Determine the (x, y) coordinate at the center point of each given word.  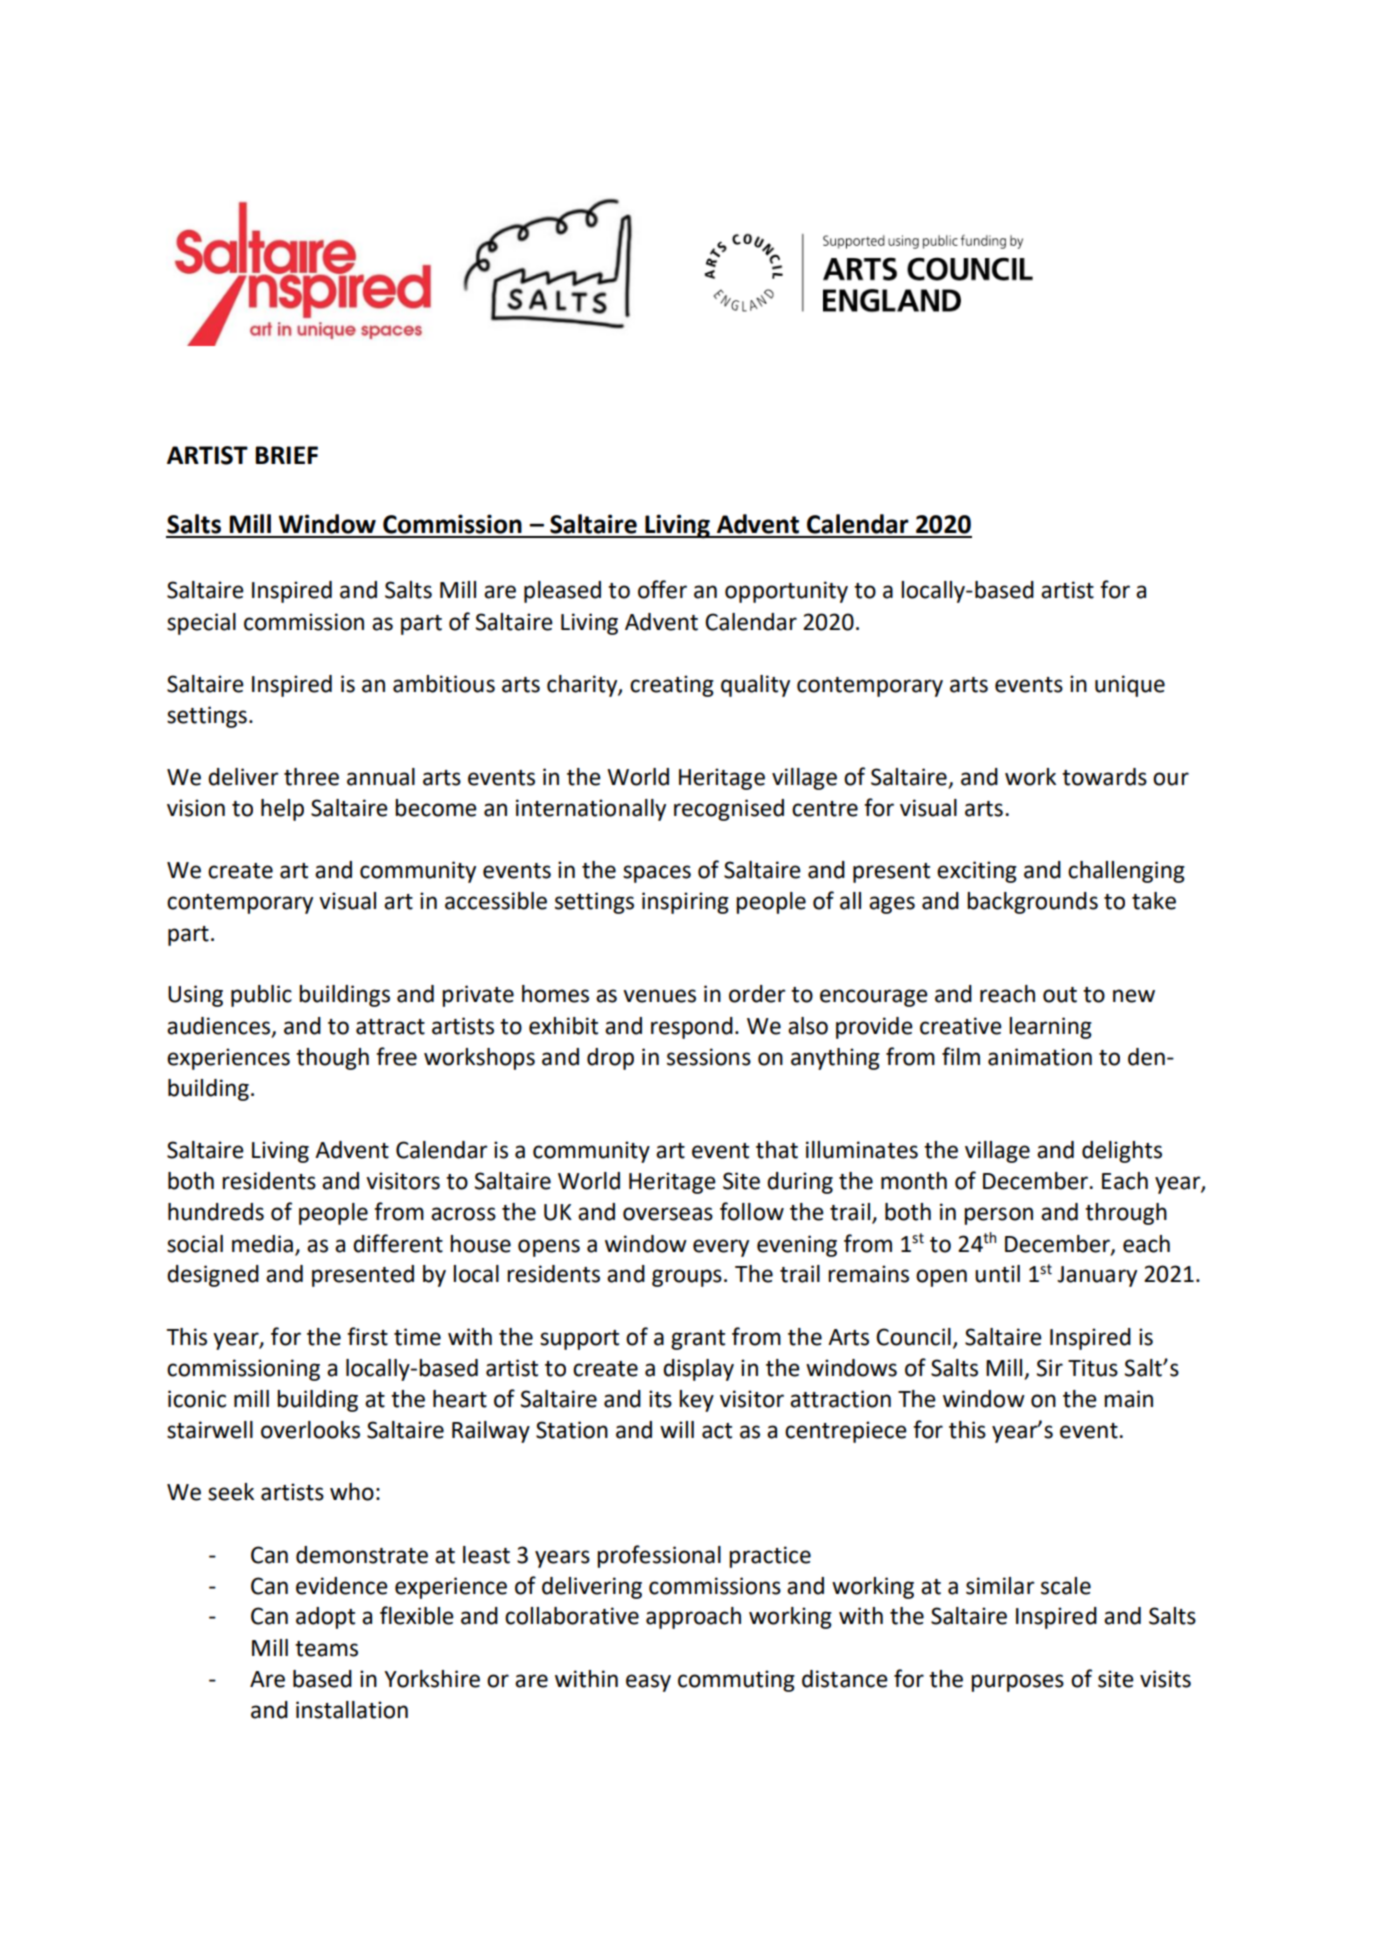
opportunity (786, 592)
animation (1040, 1057)
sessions (709, 1057)
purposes (1017, 1683)
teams (326, 1649)
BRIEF (286, 455)
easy (648, 1683)
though (332, 1059)
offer (662, 589)
